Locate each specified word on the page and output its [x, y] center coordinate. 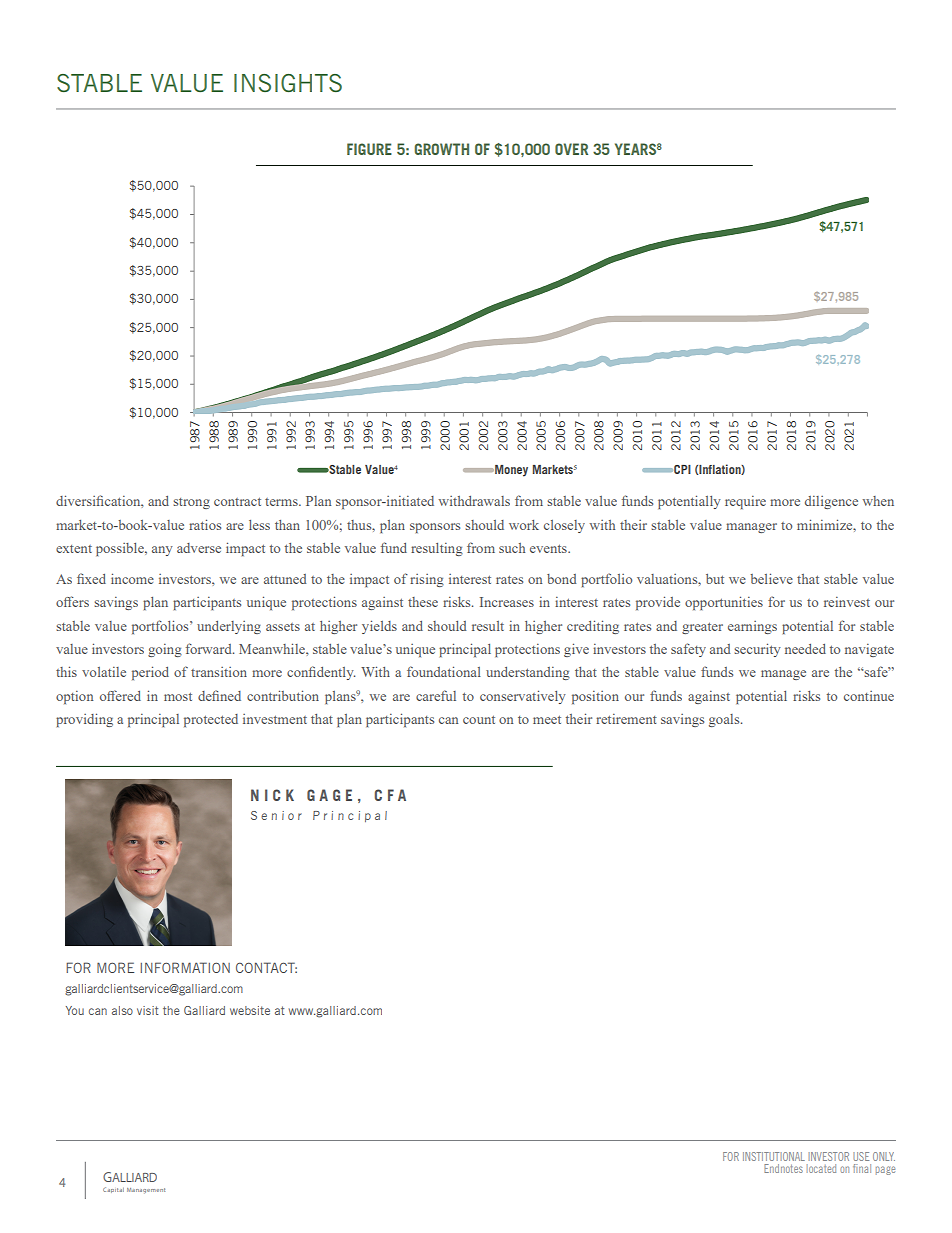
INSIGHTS [288, 83]
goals [725, 720]
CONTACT [266, 967]
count [479, 719]
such [512, 548]
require [745, 502]
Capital [113, 1190]
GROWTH [441, 149]
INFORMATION [185, 967]
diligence [831, 502]
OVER [571, 149]
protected [211, 720]
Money [510, 471]
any [162, 551]
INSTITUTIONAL [774, 1156]
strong [191, 503]
